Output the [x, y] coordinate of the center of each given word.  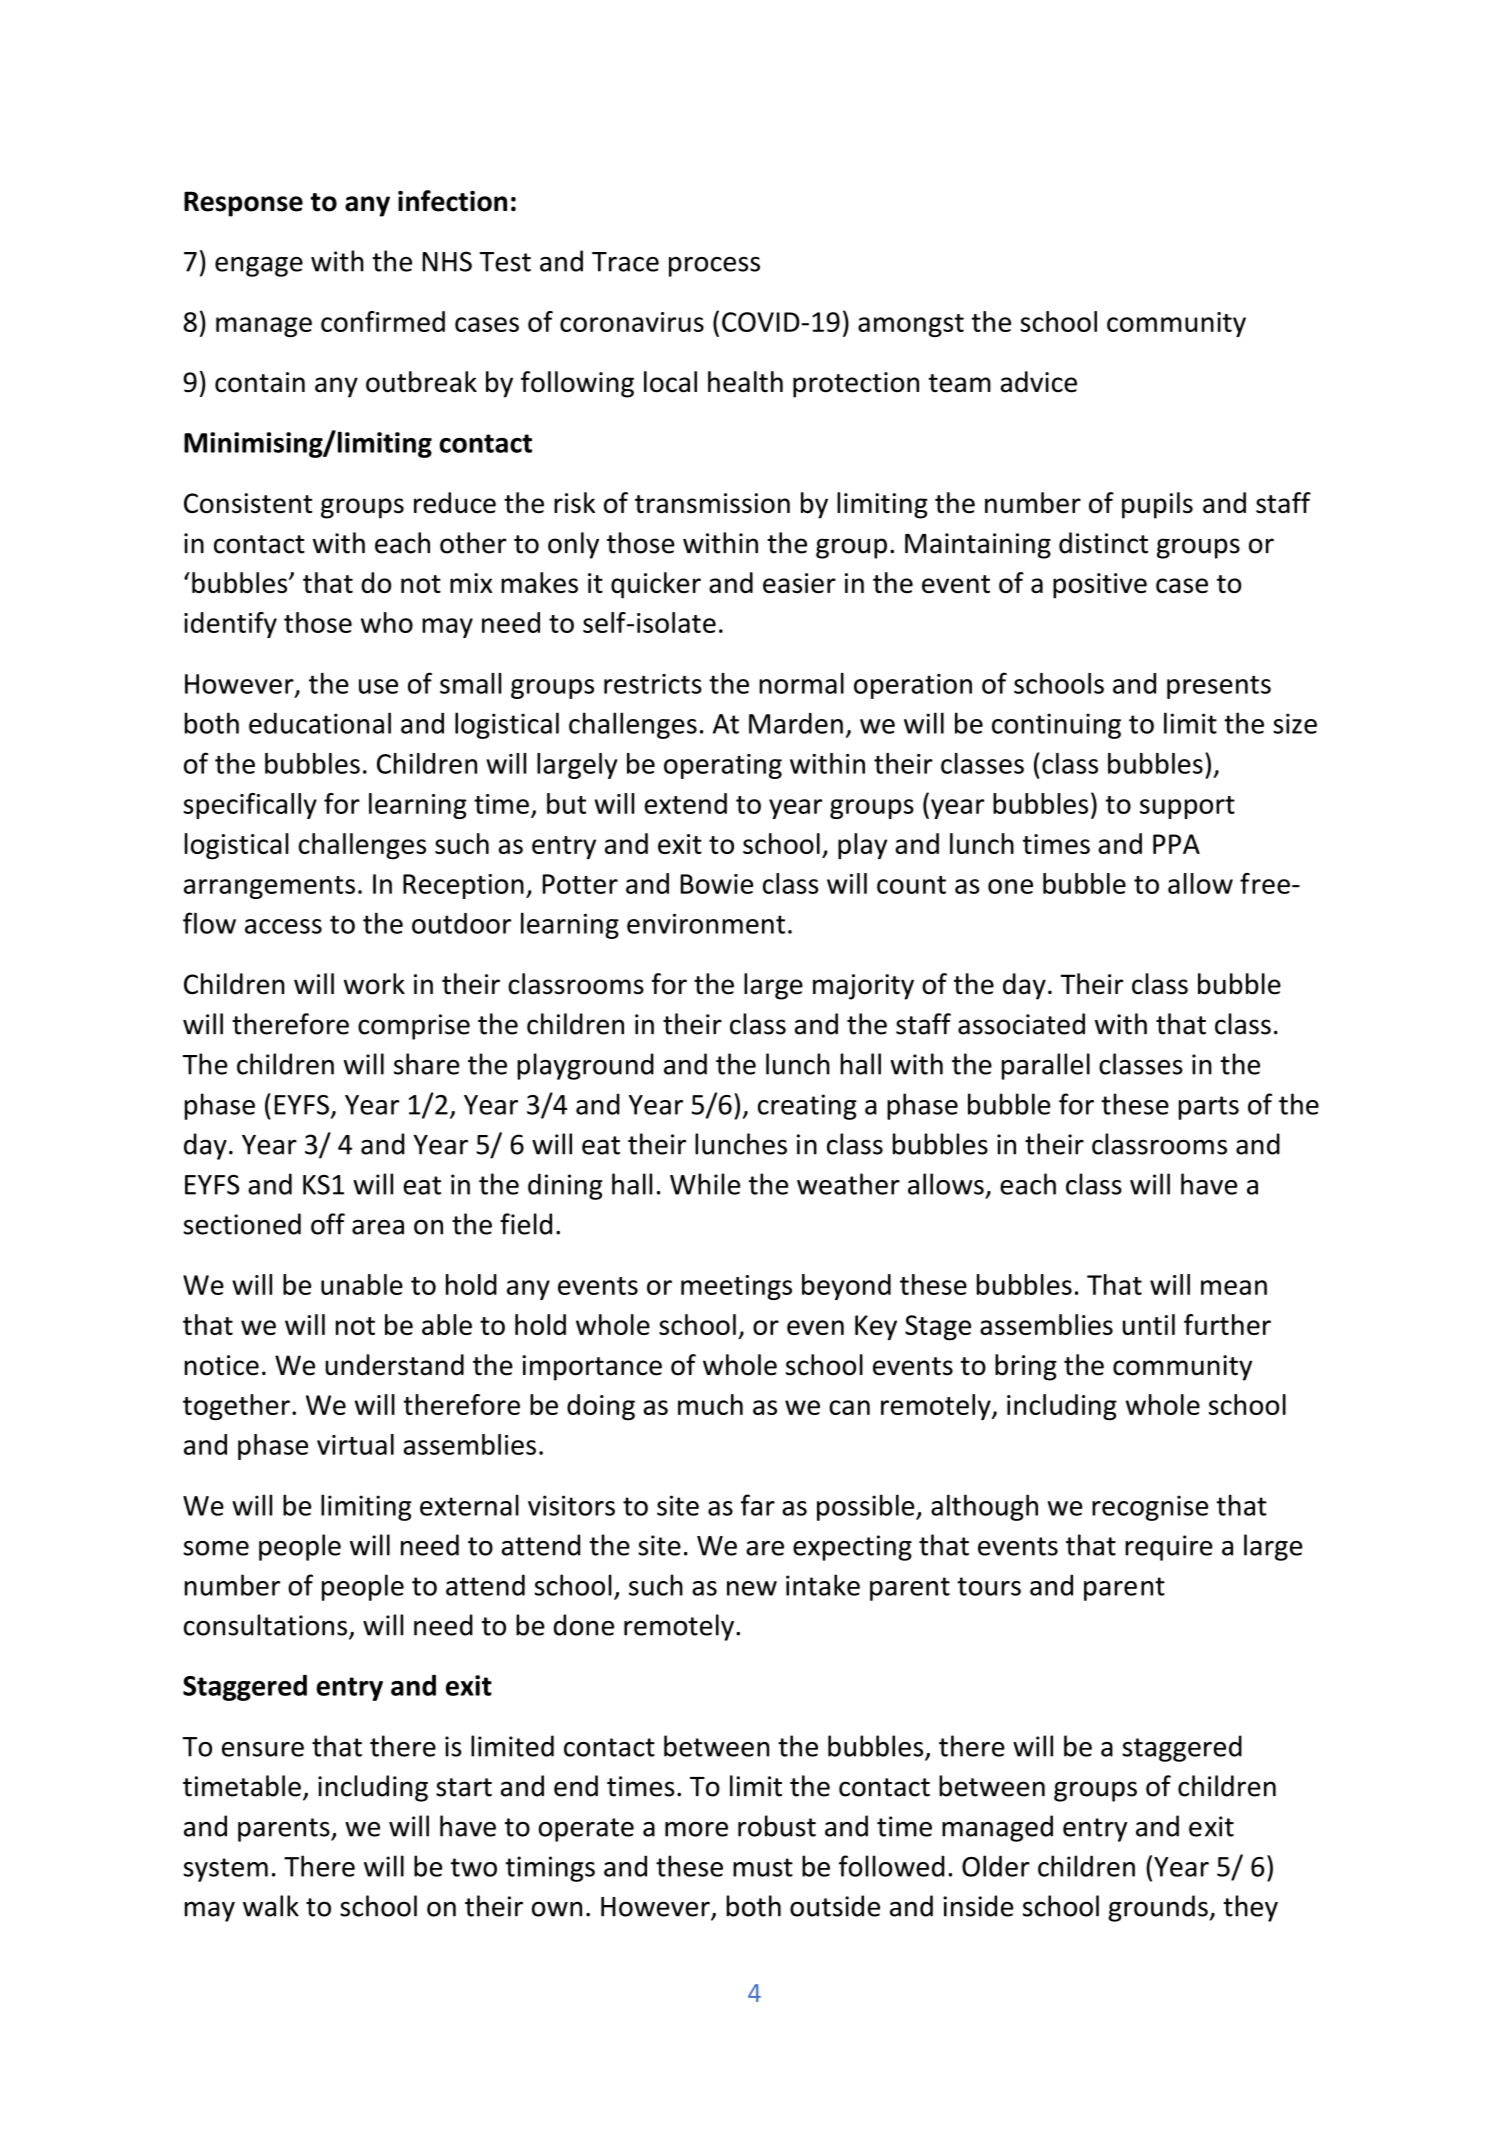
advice [1039, 382]
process [714, 267]
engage [259, 267]
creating [807, 1107]
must [763, 1867]
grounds [1158, 1908]
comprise [414, 1027]
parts [1209, 1108]
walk [271, 1906]
